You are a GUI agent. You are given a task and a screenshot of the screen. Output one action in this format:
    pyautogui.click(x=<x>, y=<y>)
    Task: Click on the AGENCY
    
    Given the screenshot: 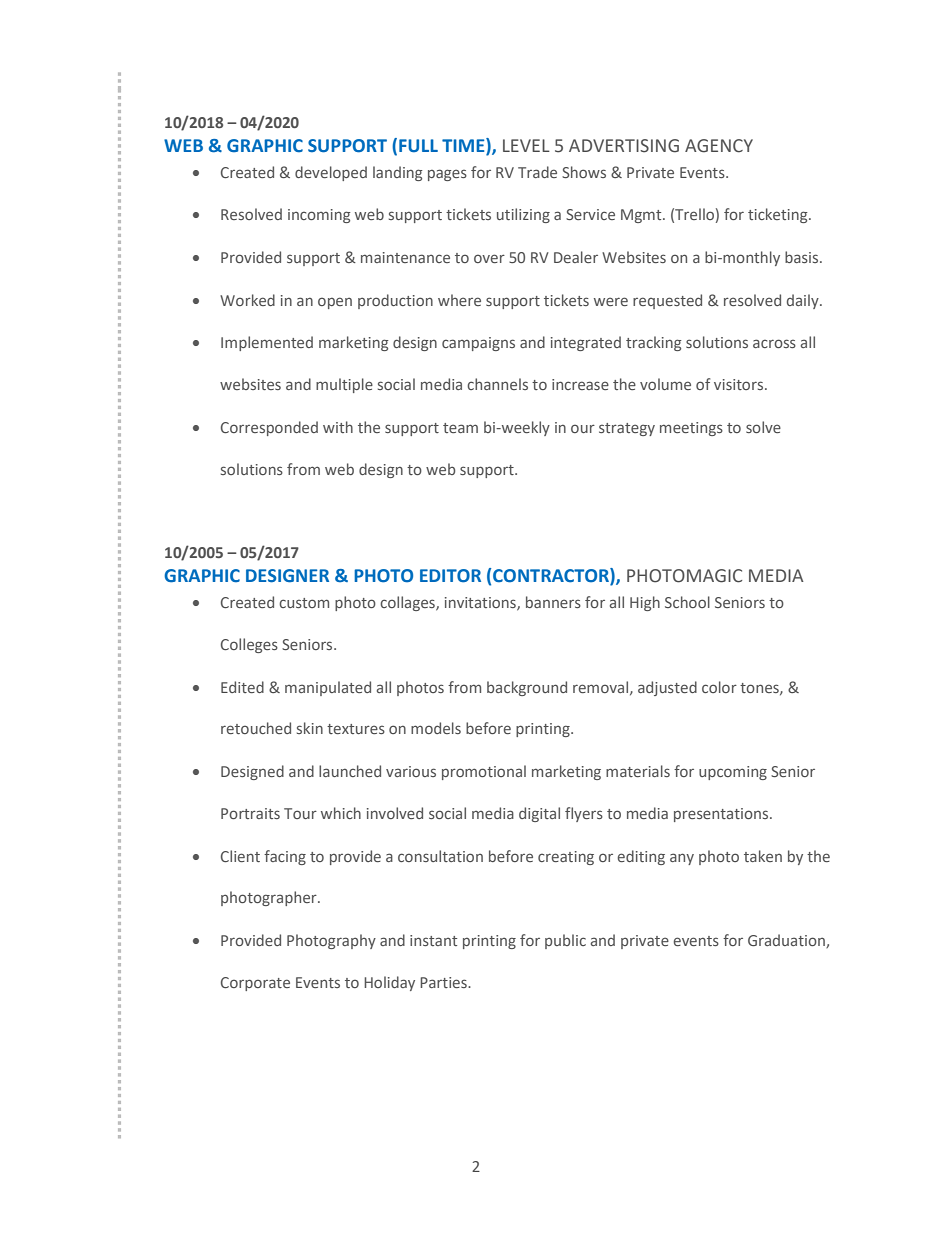 What is the action you would take?
    pyautogui.click(x=719, y=146)
